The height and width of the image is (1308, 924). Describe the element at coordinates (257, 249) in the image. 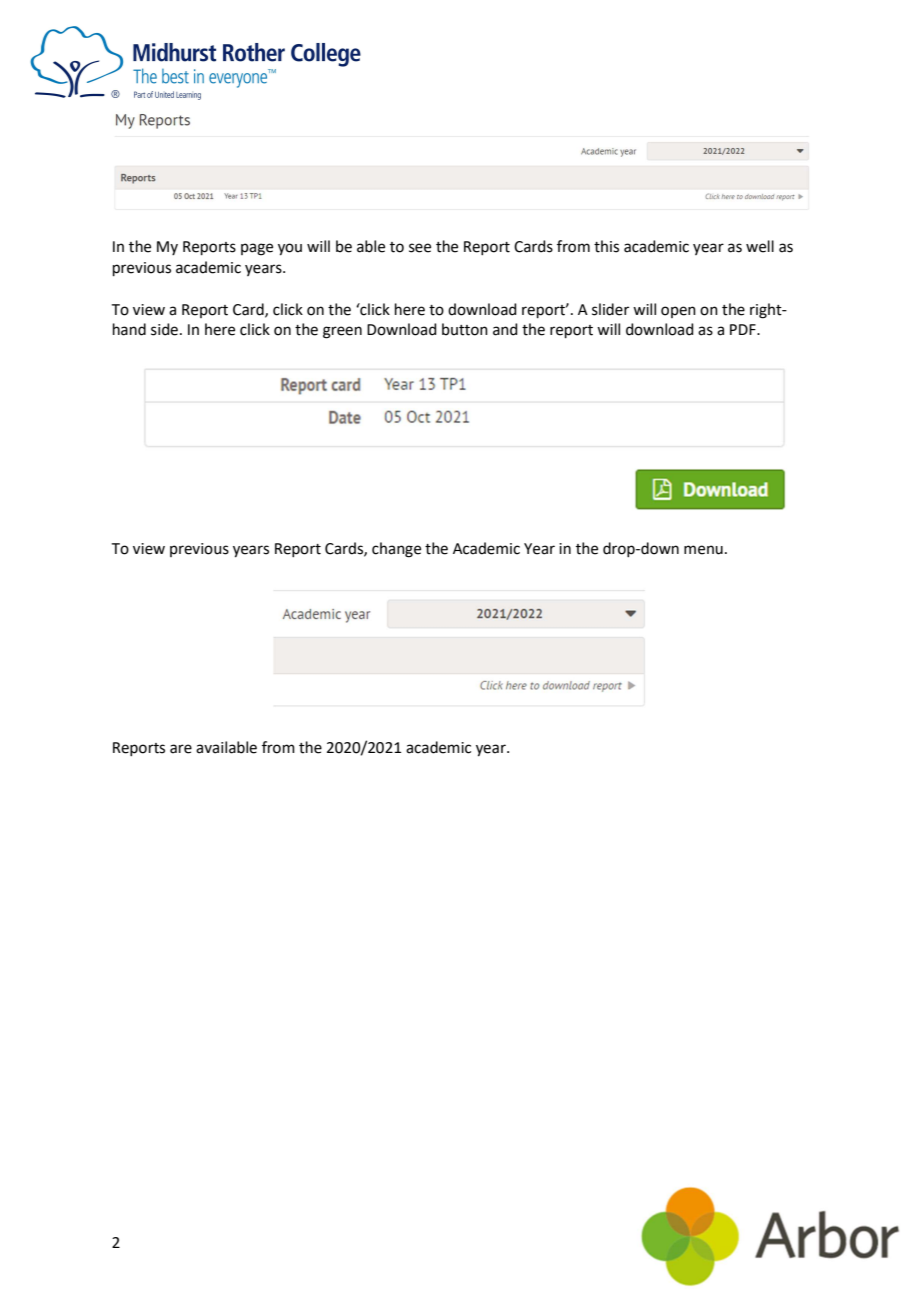

I see `page` at that location.
